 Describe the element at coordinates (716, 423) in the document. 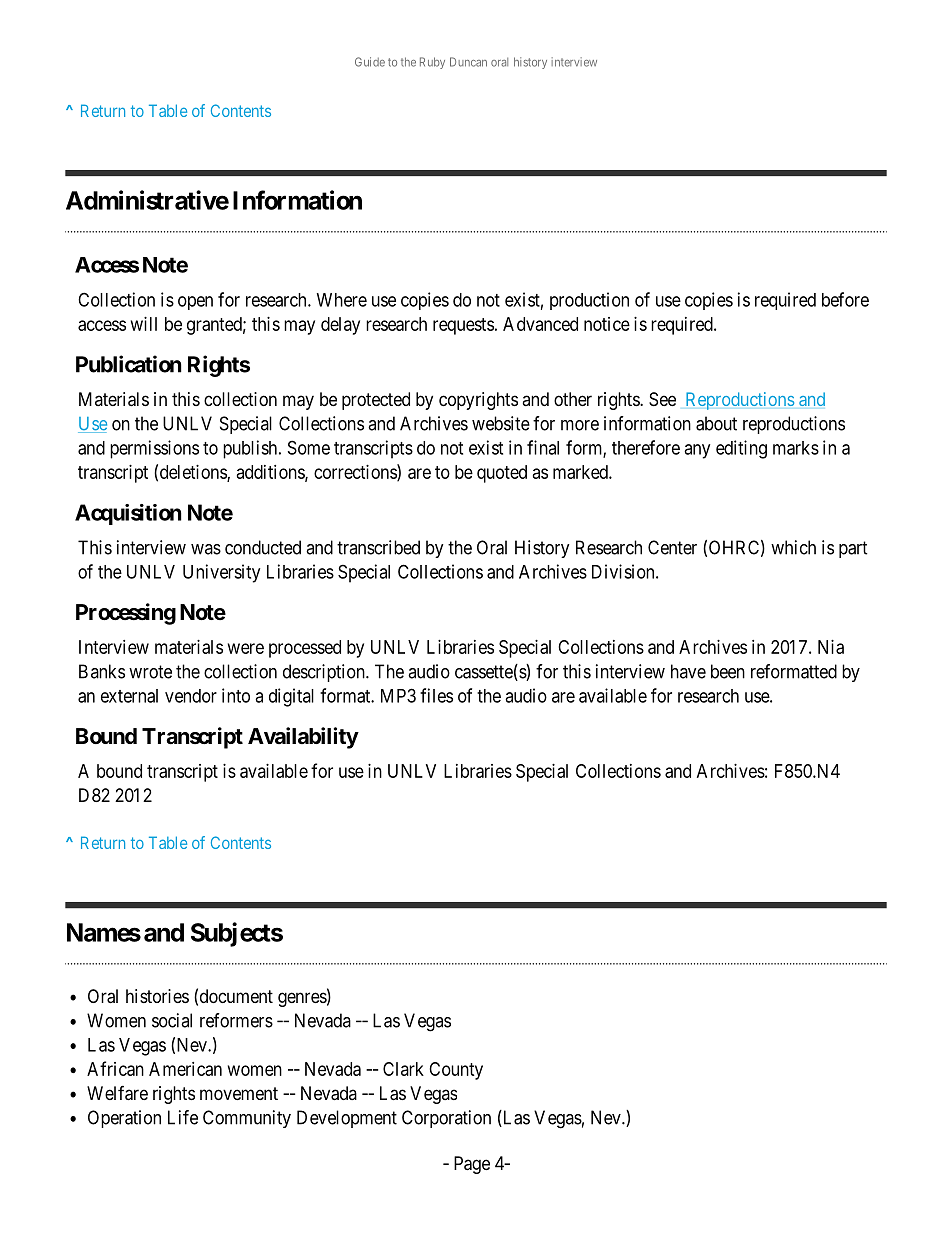

I see `about` at that location.
